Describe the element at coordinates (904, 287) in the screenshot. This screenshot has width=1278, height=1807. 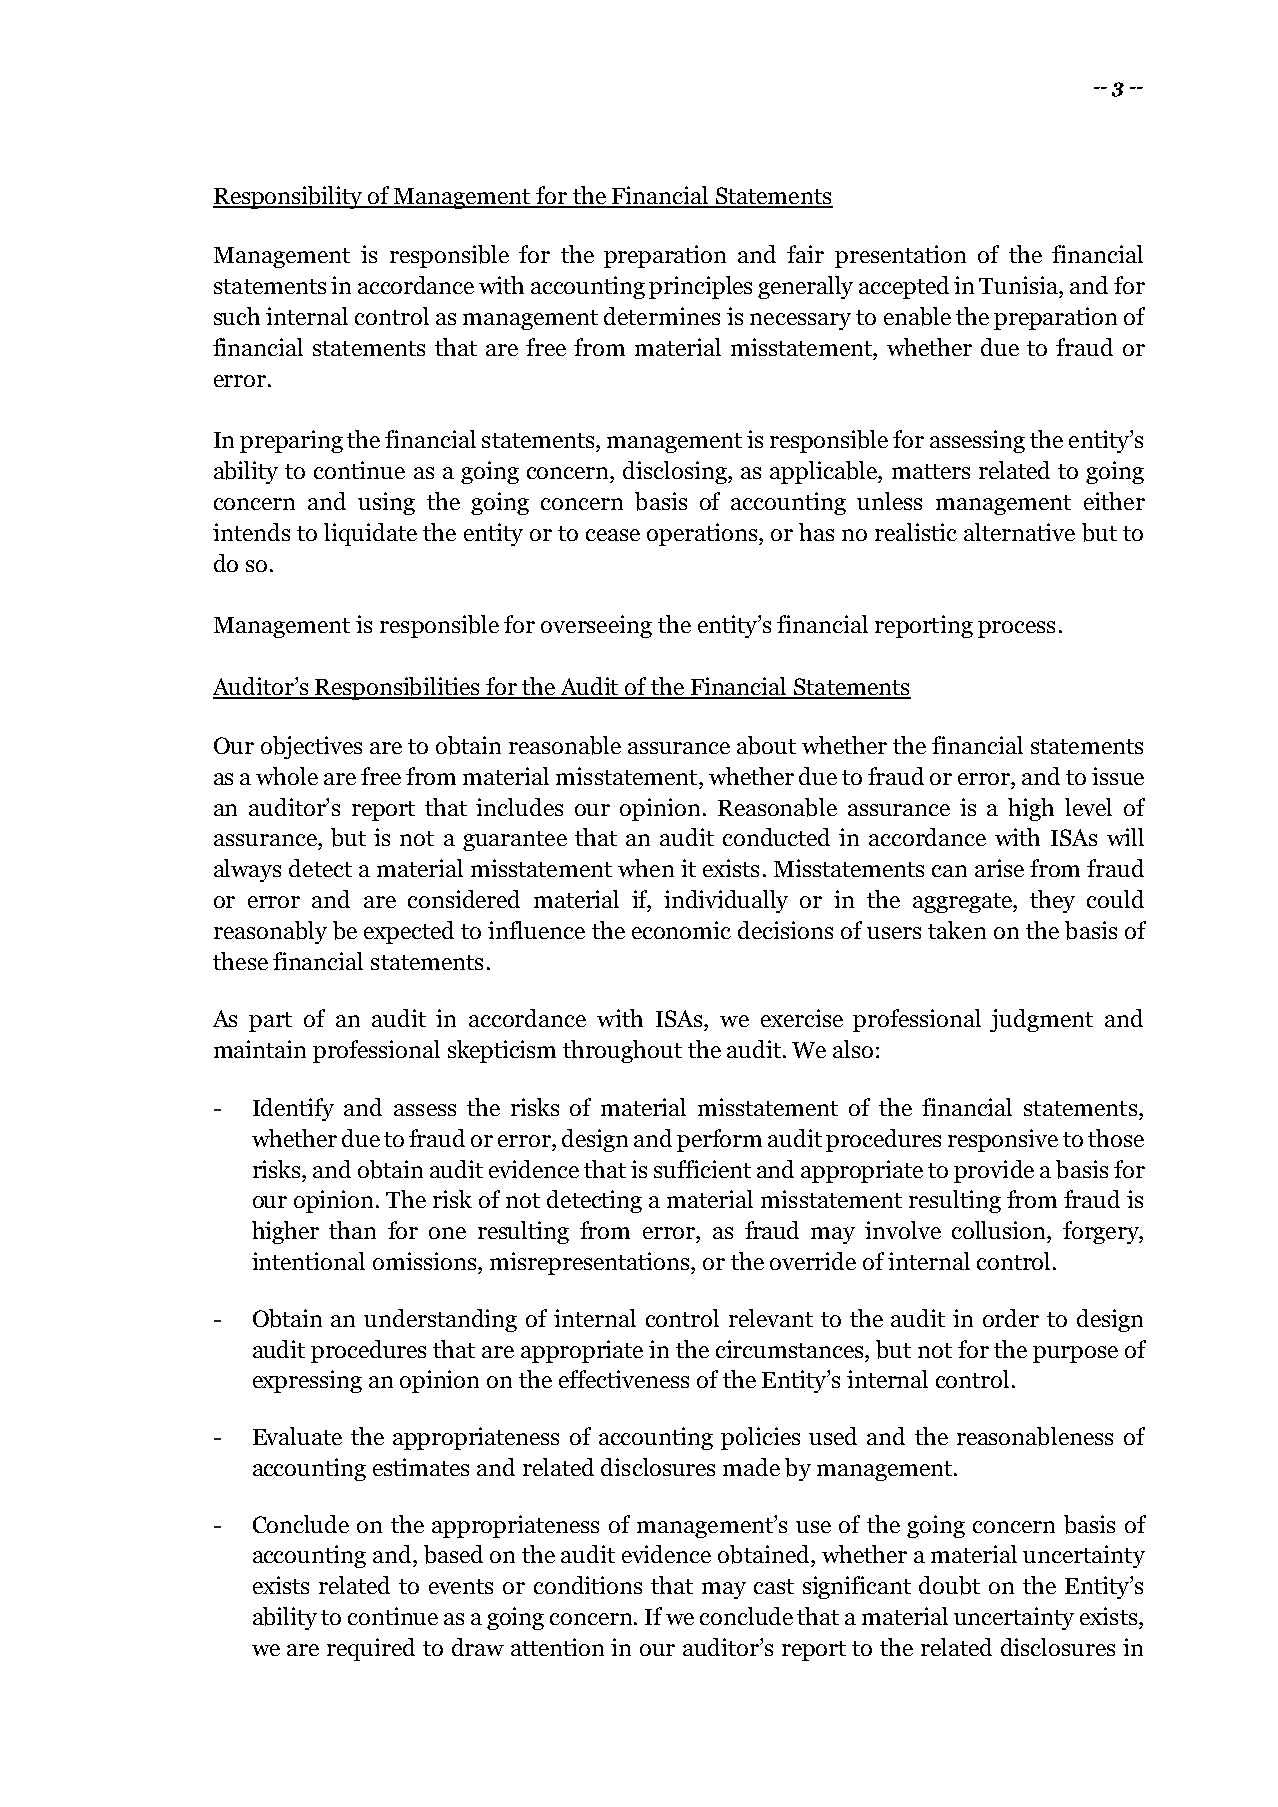
I see `accepted` at that location.
